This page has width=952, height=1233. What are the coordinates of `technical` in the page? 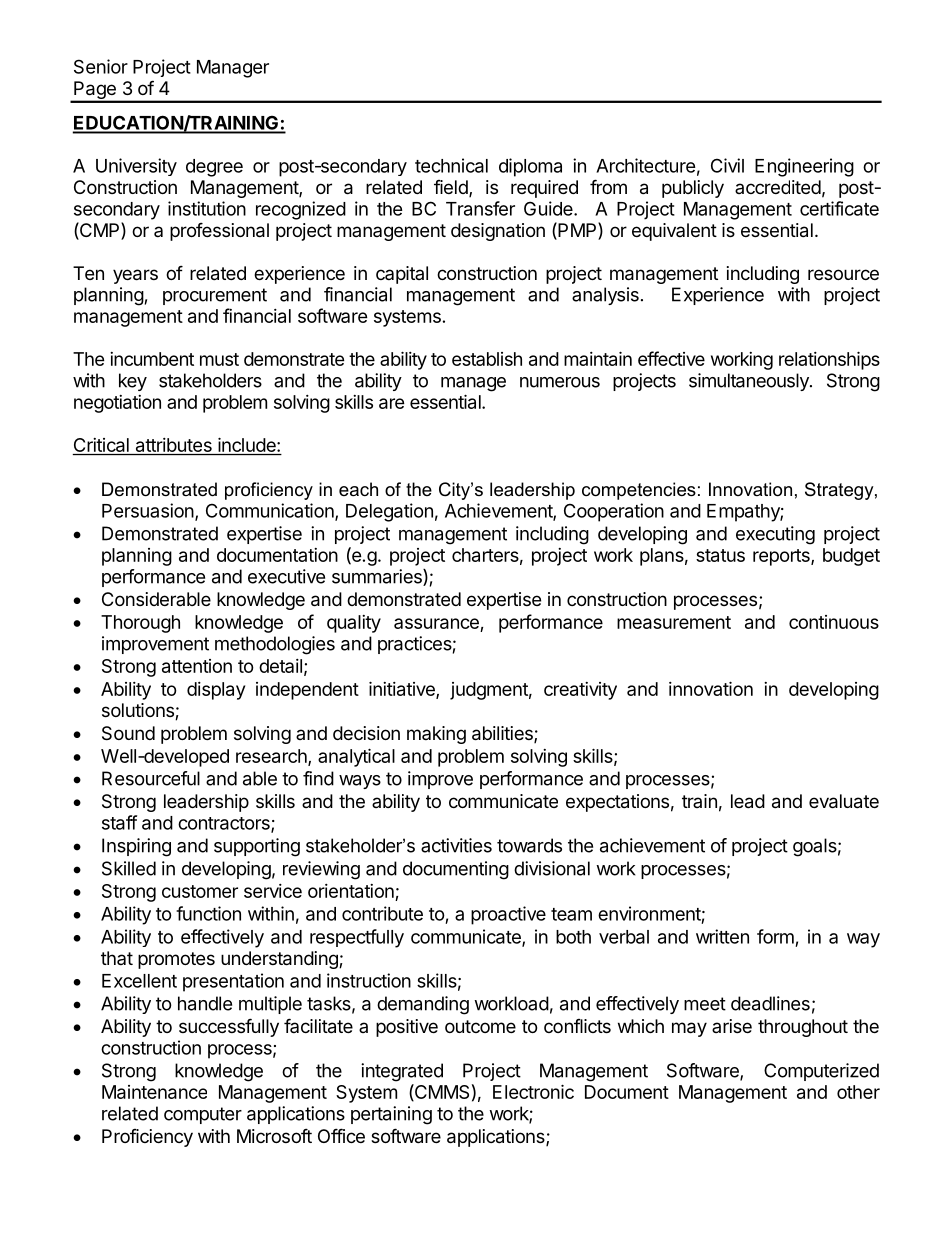 It's located at (451, 165).
